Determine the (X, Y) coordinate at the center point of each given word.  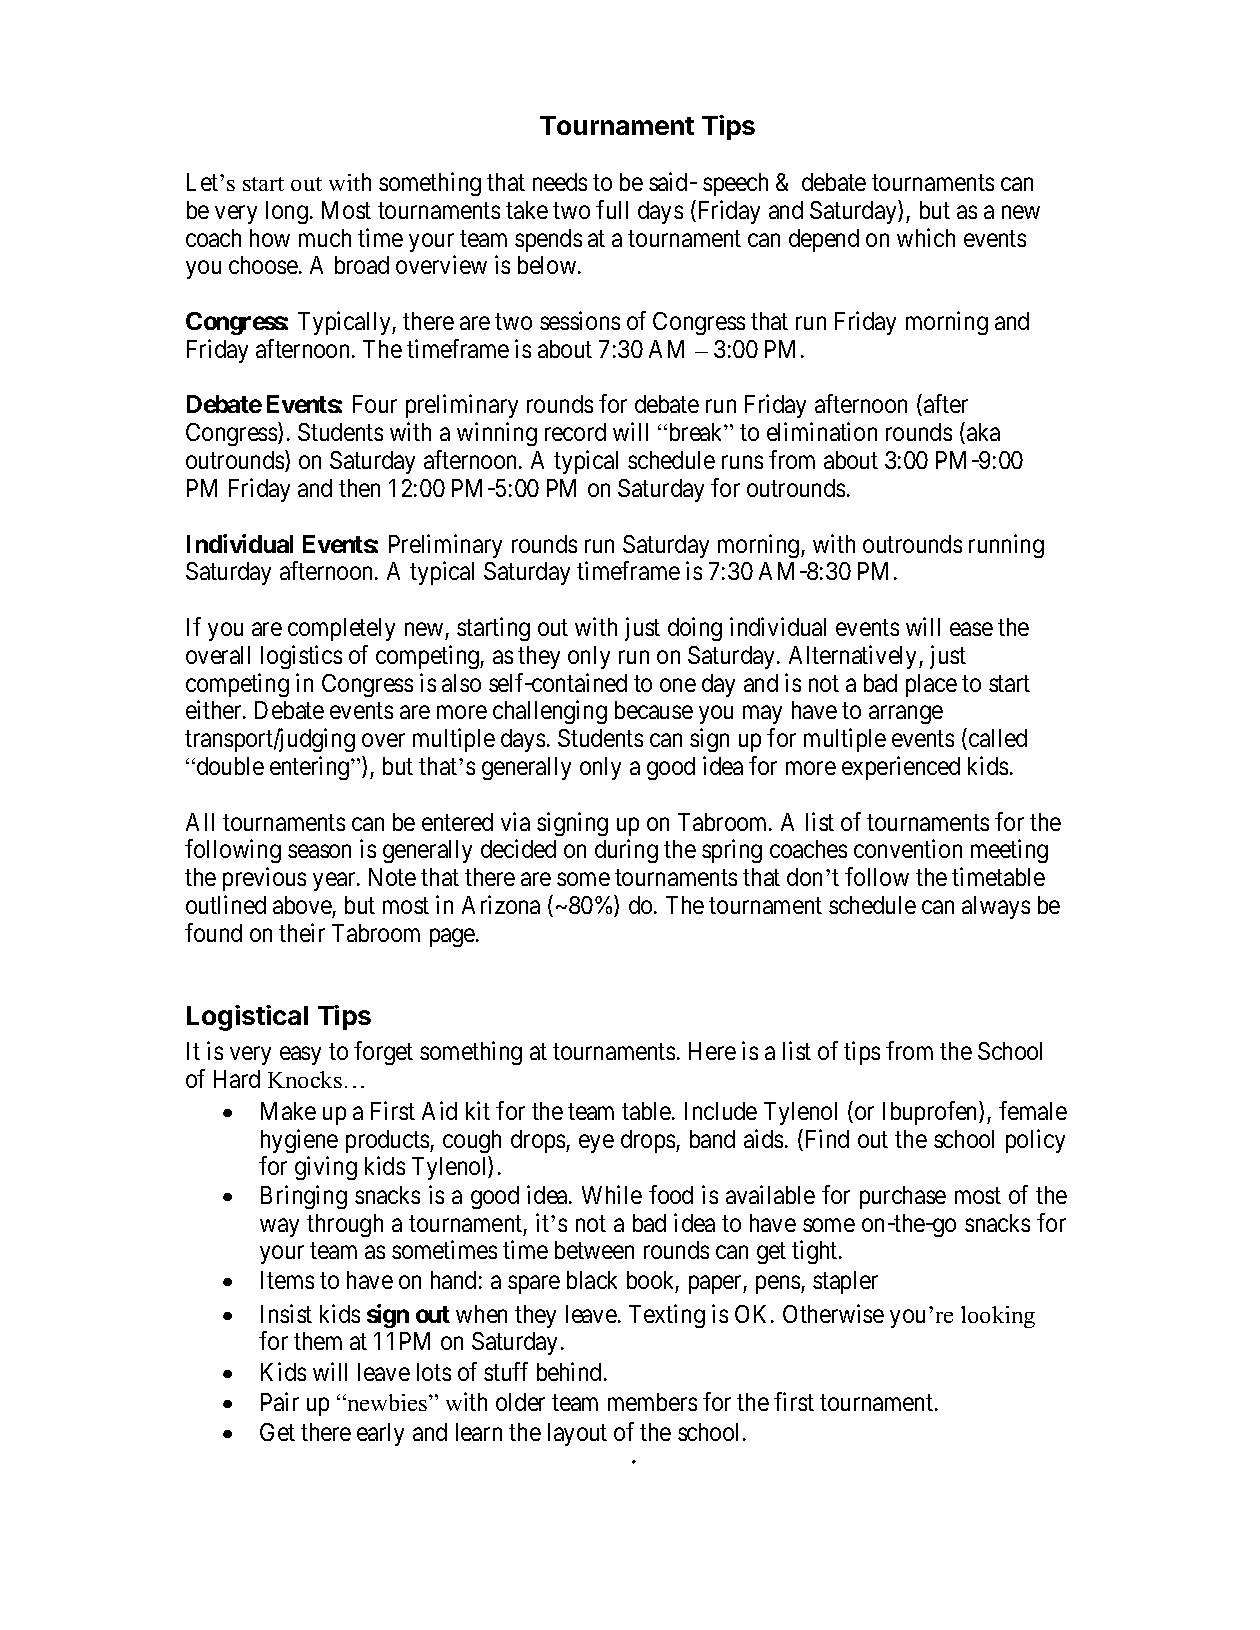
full (612, 209)
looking (998, 1317)
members (652, 1402)
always (996, 907)
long (287, 212)
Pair (280, 1401)
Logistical (247, 1018)
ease (971, 629)
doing (695, 629)
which (926, 237)
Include (721, 1111)
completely (341, 629)
